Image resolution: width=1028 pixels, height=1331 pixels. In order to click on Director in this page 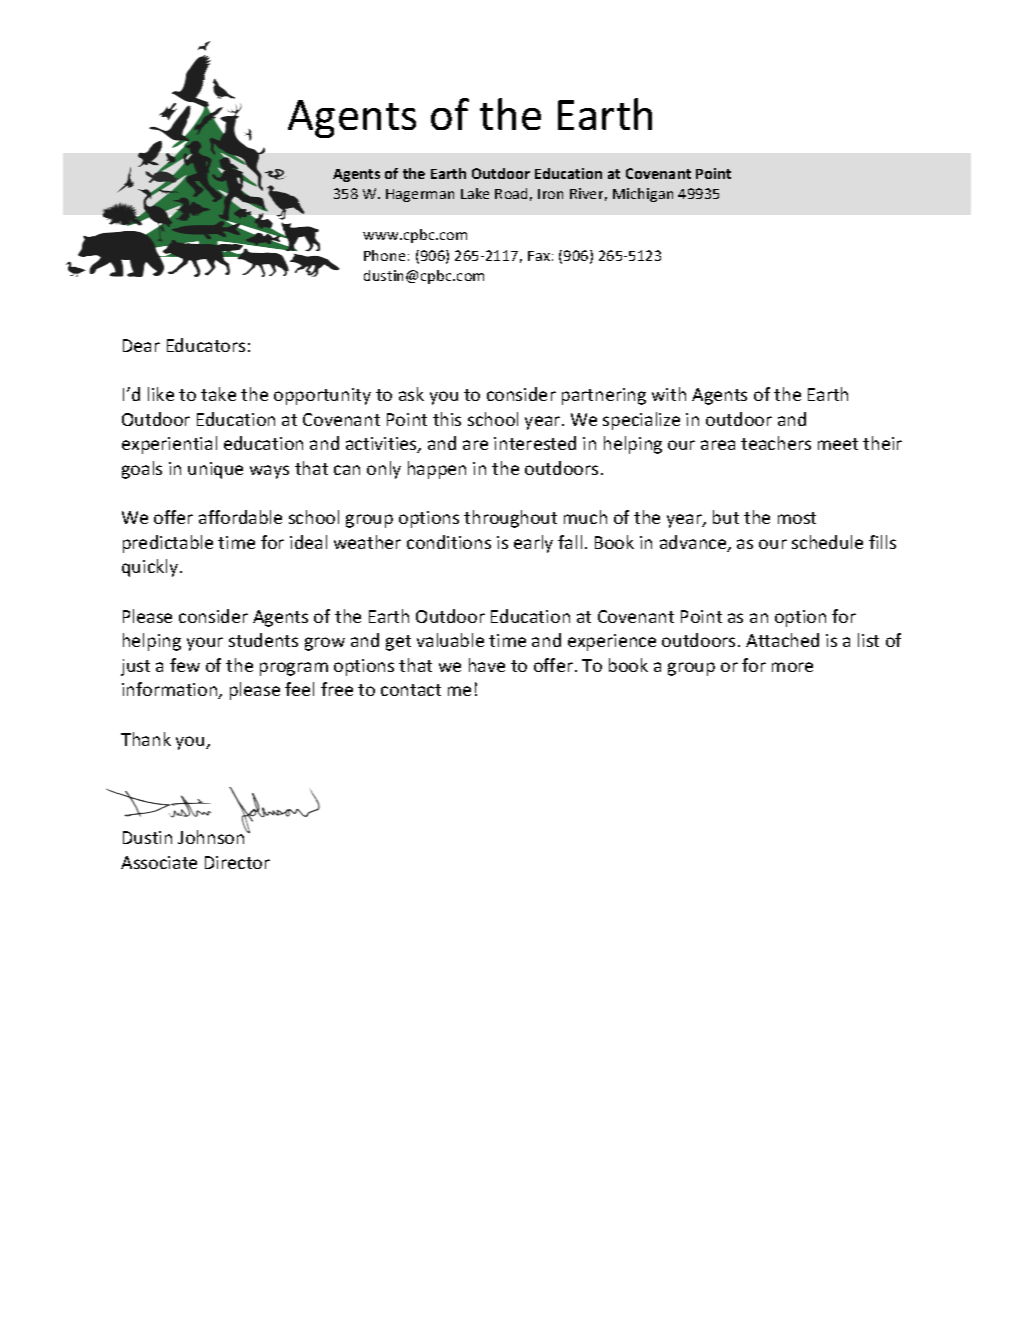, I will do `click(237, 862)`.
